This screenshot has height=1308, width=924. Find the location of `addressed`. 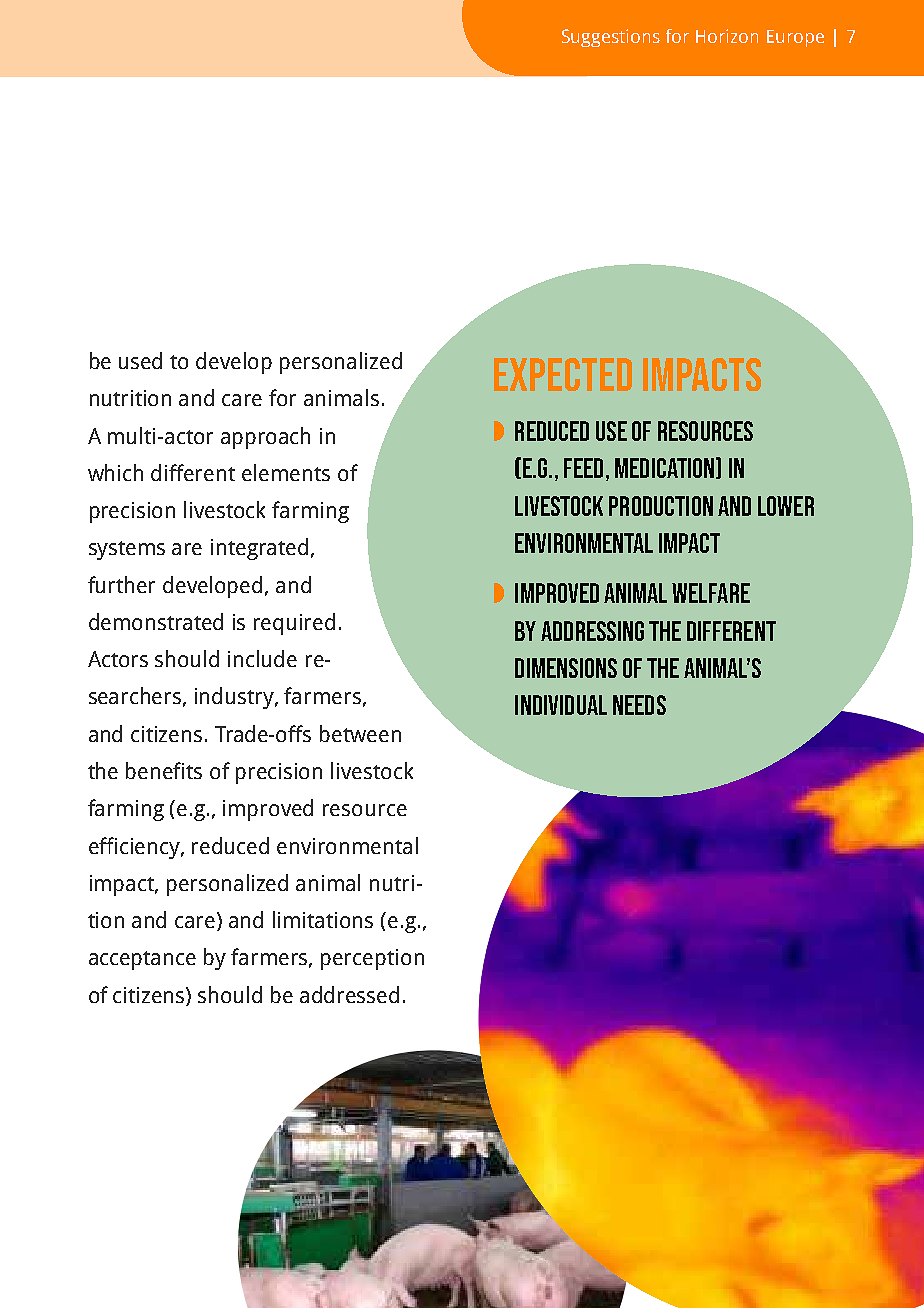

addressed is located at coordinates (349, 994).
